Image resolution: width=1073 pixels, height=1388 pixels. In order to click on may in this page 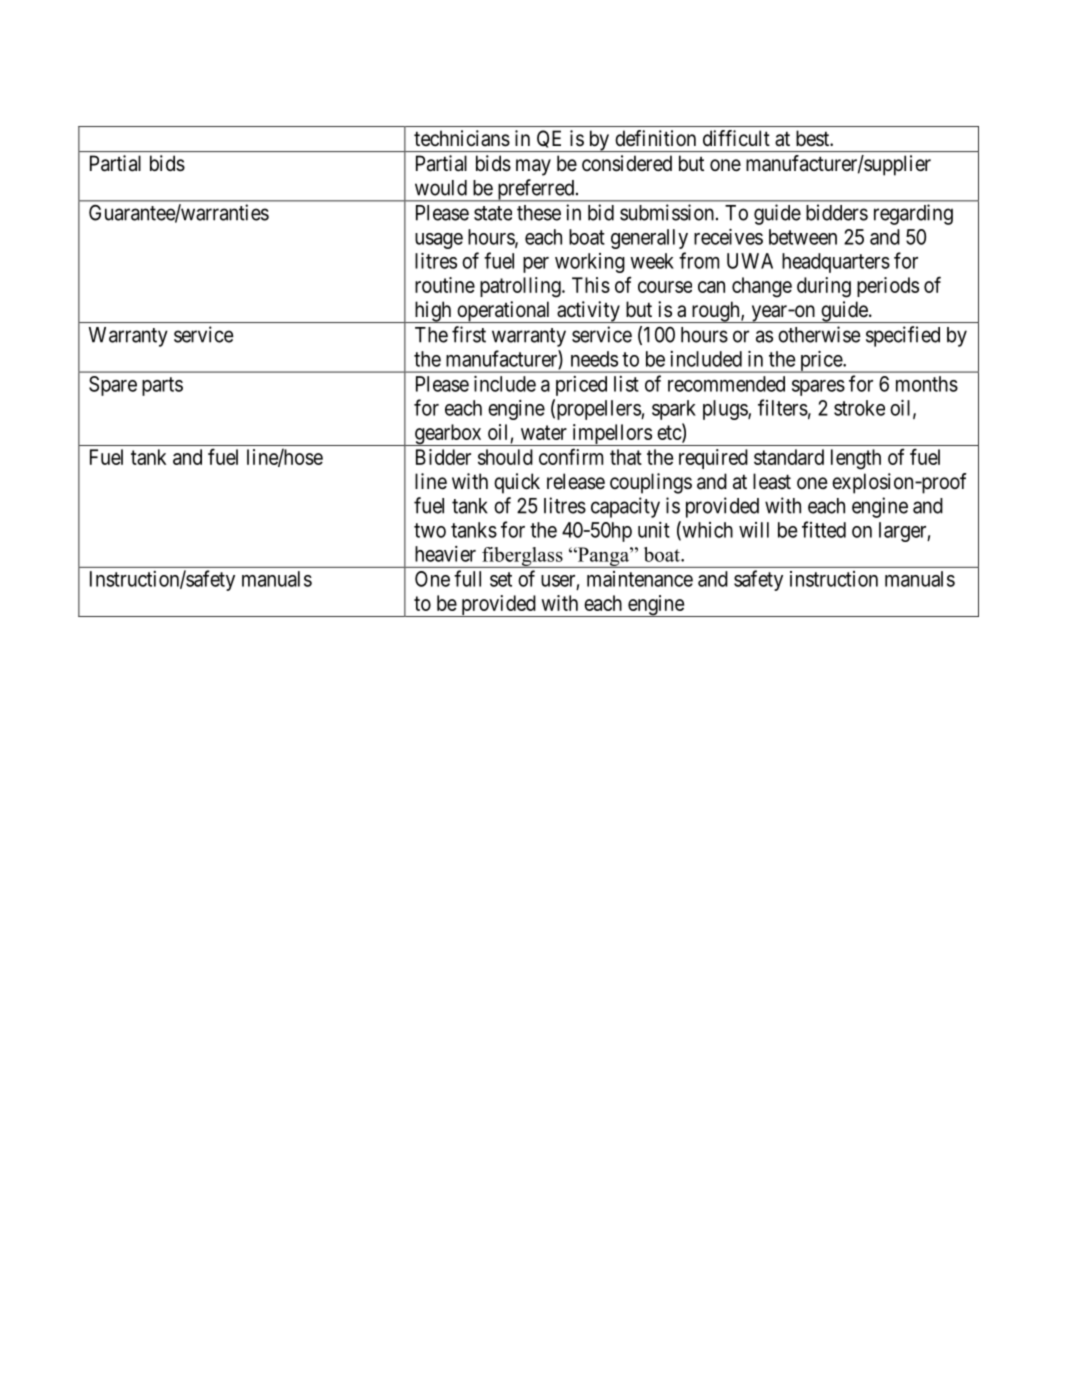, I will do `click(533, 167)`.
